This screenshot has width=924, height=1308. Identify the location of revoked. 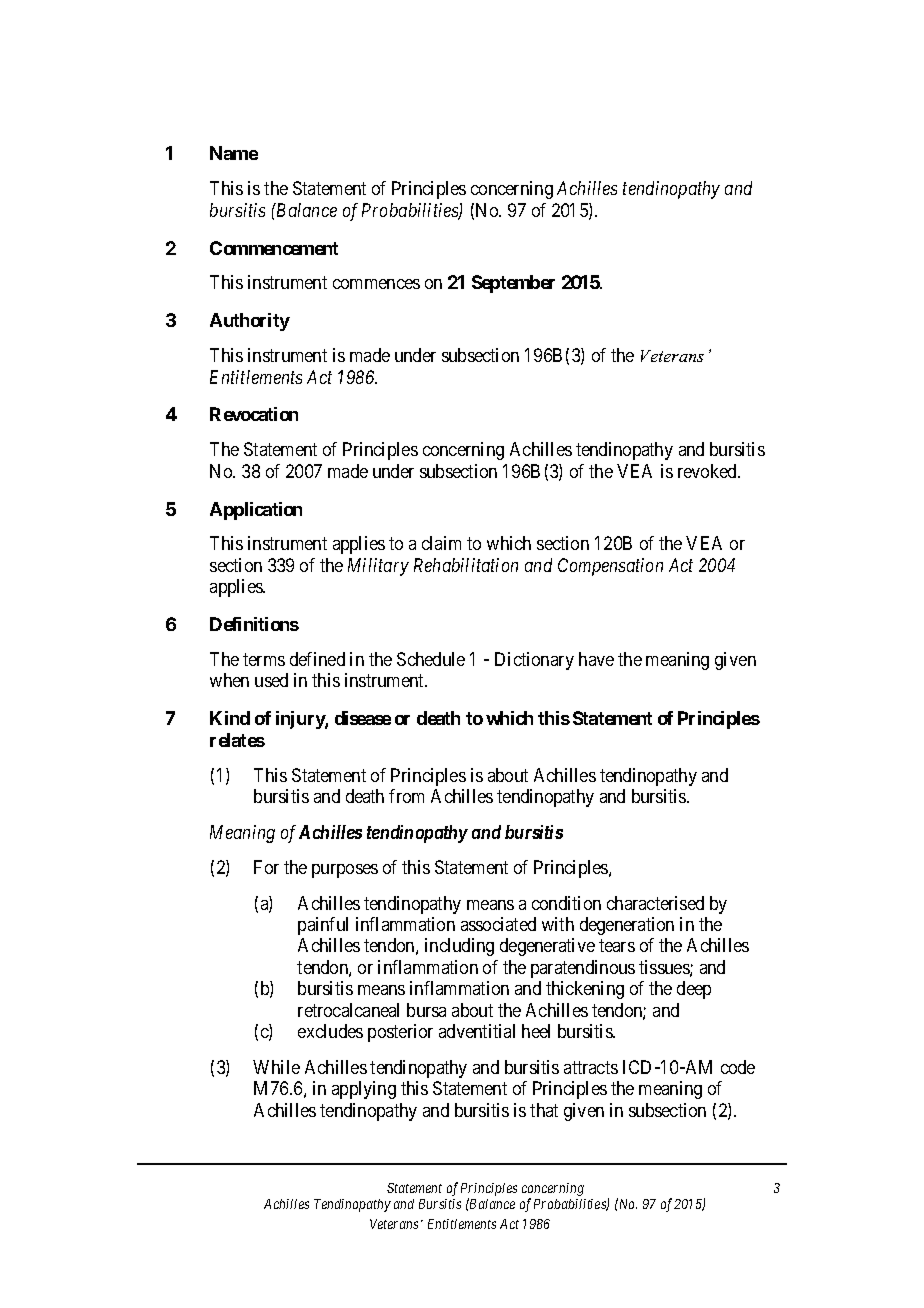
(708, 471).
